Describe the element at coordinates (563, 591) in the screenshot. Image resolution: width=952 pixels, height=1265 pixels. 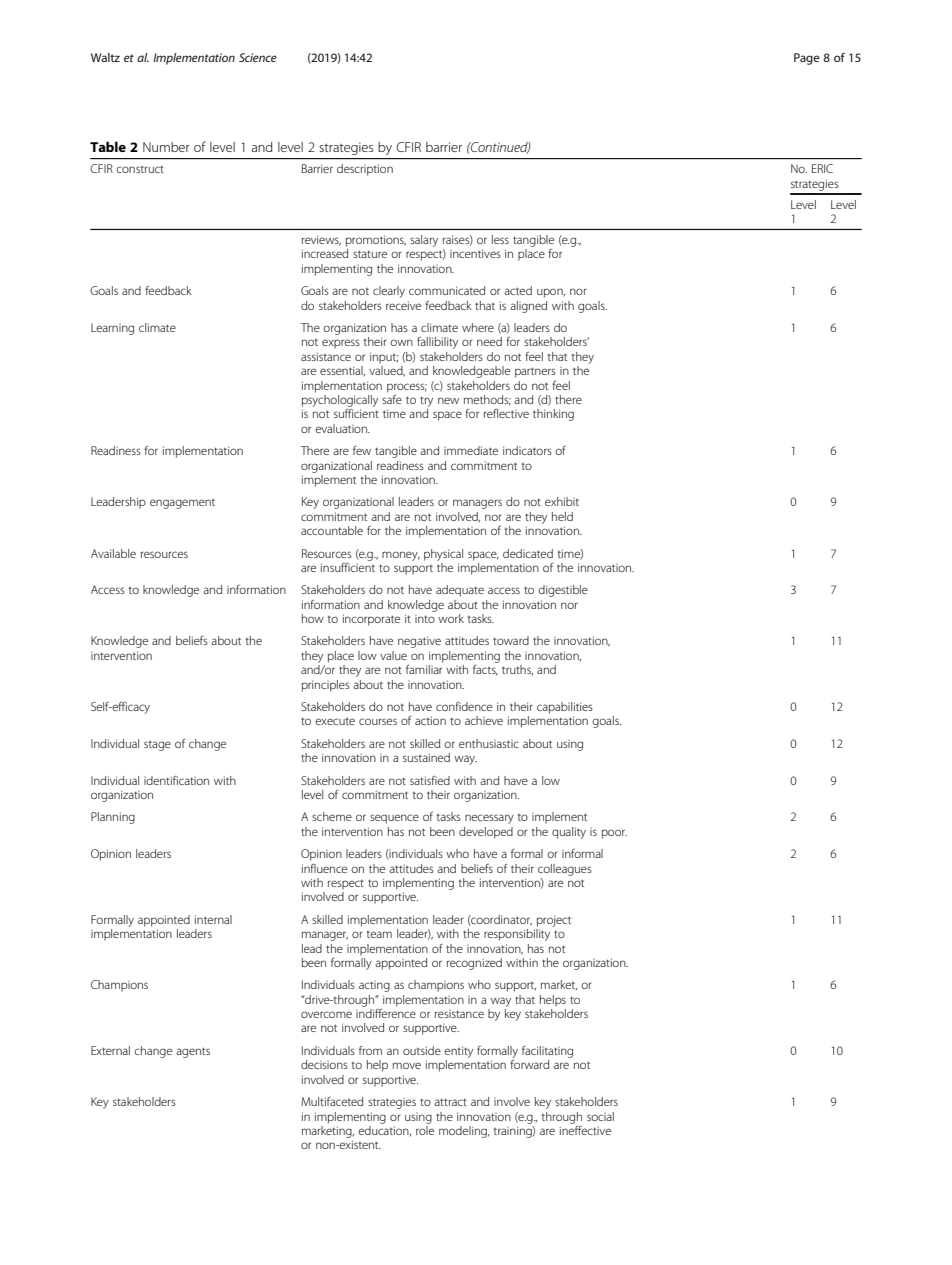
I see `digestible` at that location.
